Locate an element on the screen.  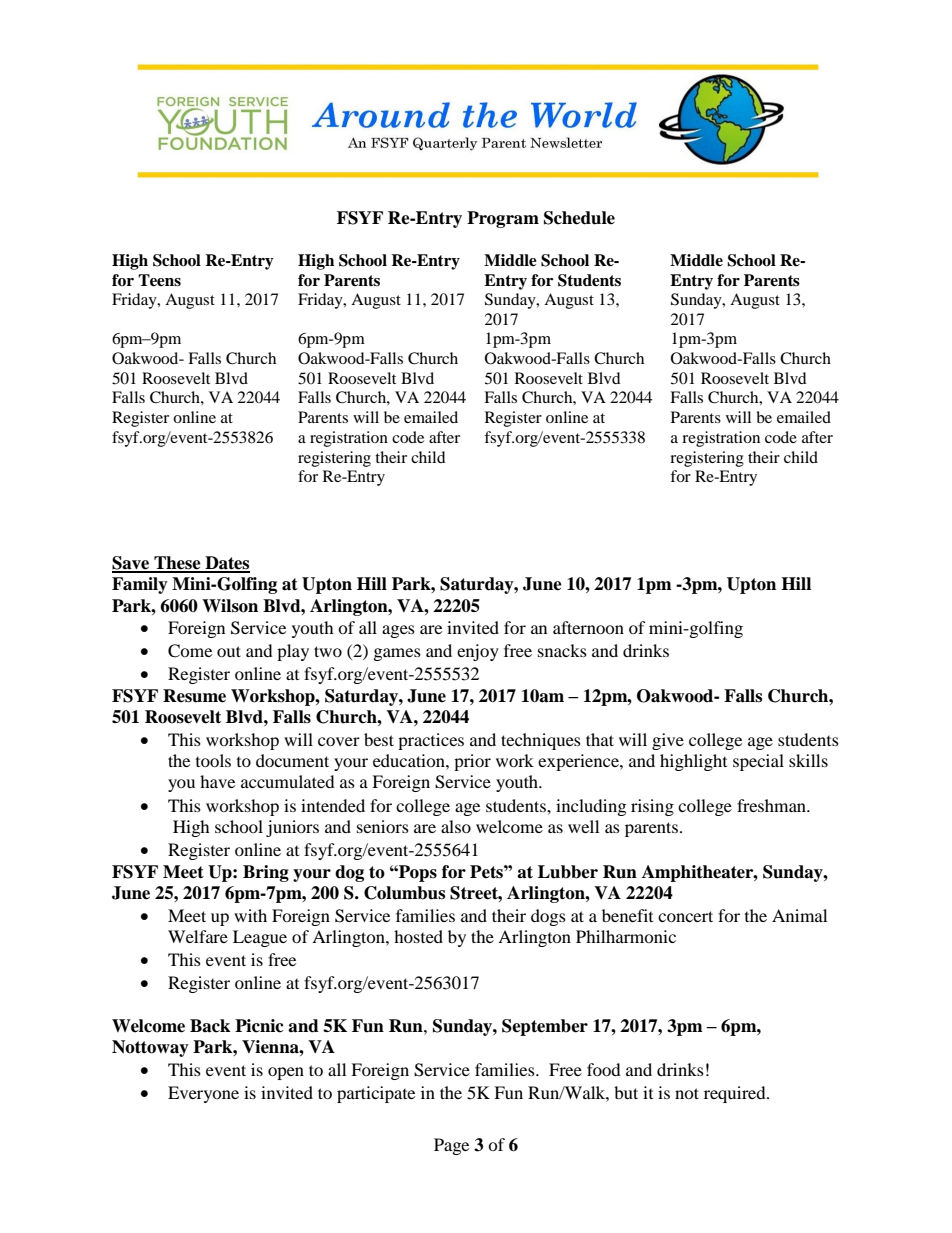
Save is located at coordinates (132, 564).
